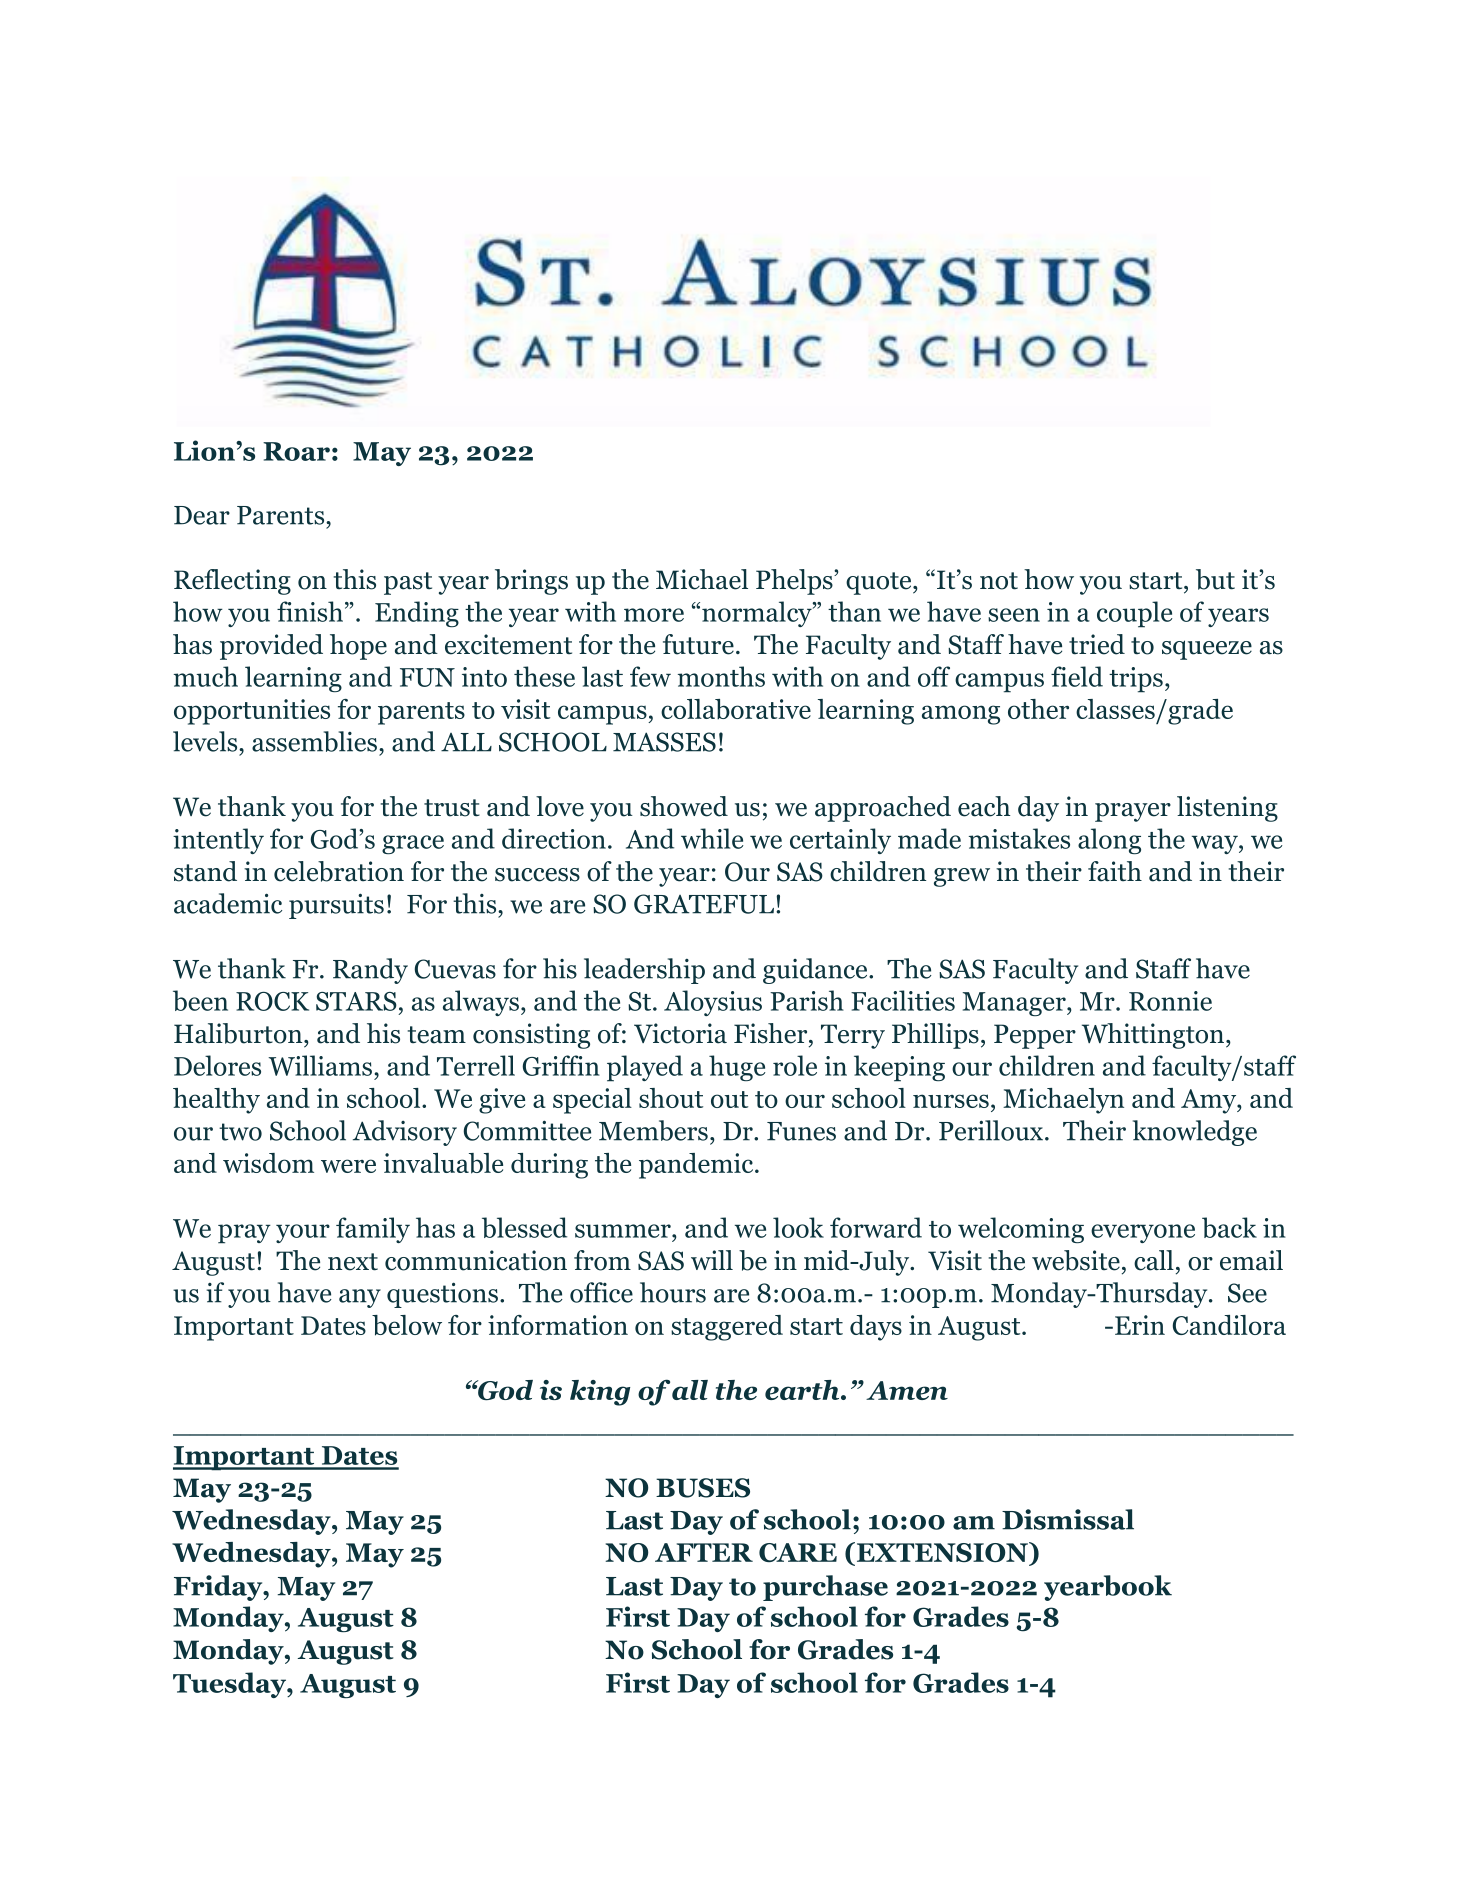 This screenshot has height=1902, width=1470. Describe the element at coordinates (798, 1552) in the screenshot. I see `CARE` at that location.
